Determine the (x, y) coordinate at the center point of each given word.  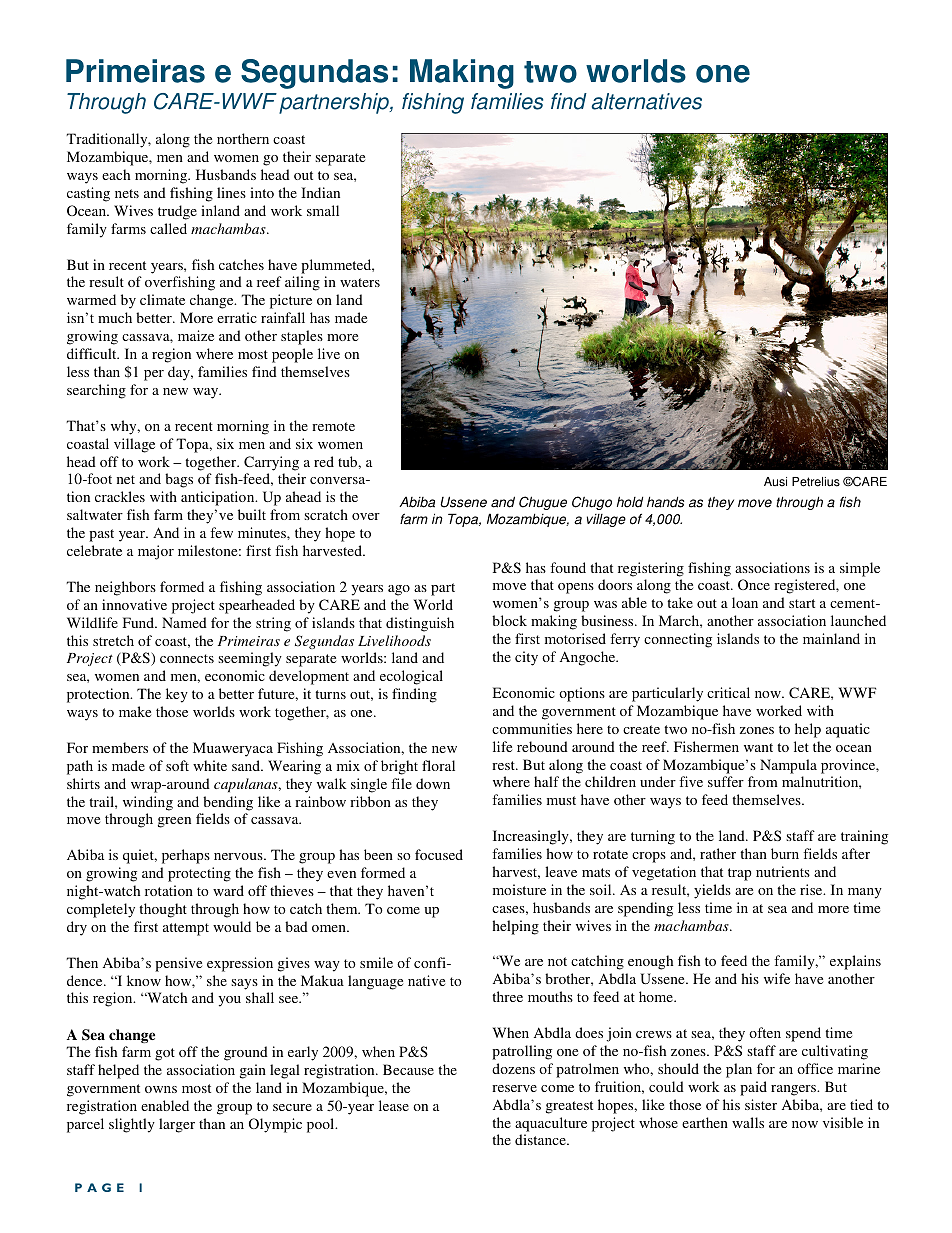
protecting (199, 874)
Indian (320, 192)
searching (96, 391)
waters (360, 282)
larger (177, 1125)
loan (745, 602)
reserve (514, 1088)
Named (184, 622)
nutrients (783, 871)
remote (333, 426)
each (116, 174)
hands (665, 502)
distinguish (420, 624)
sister (761, 1104)
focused (439, 854)
